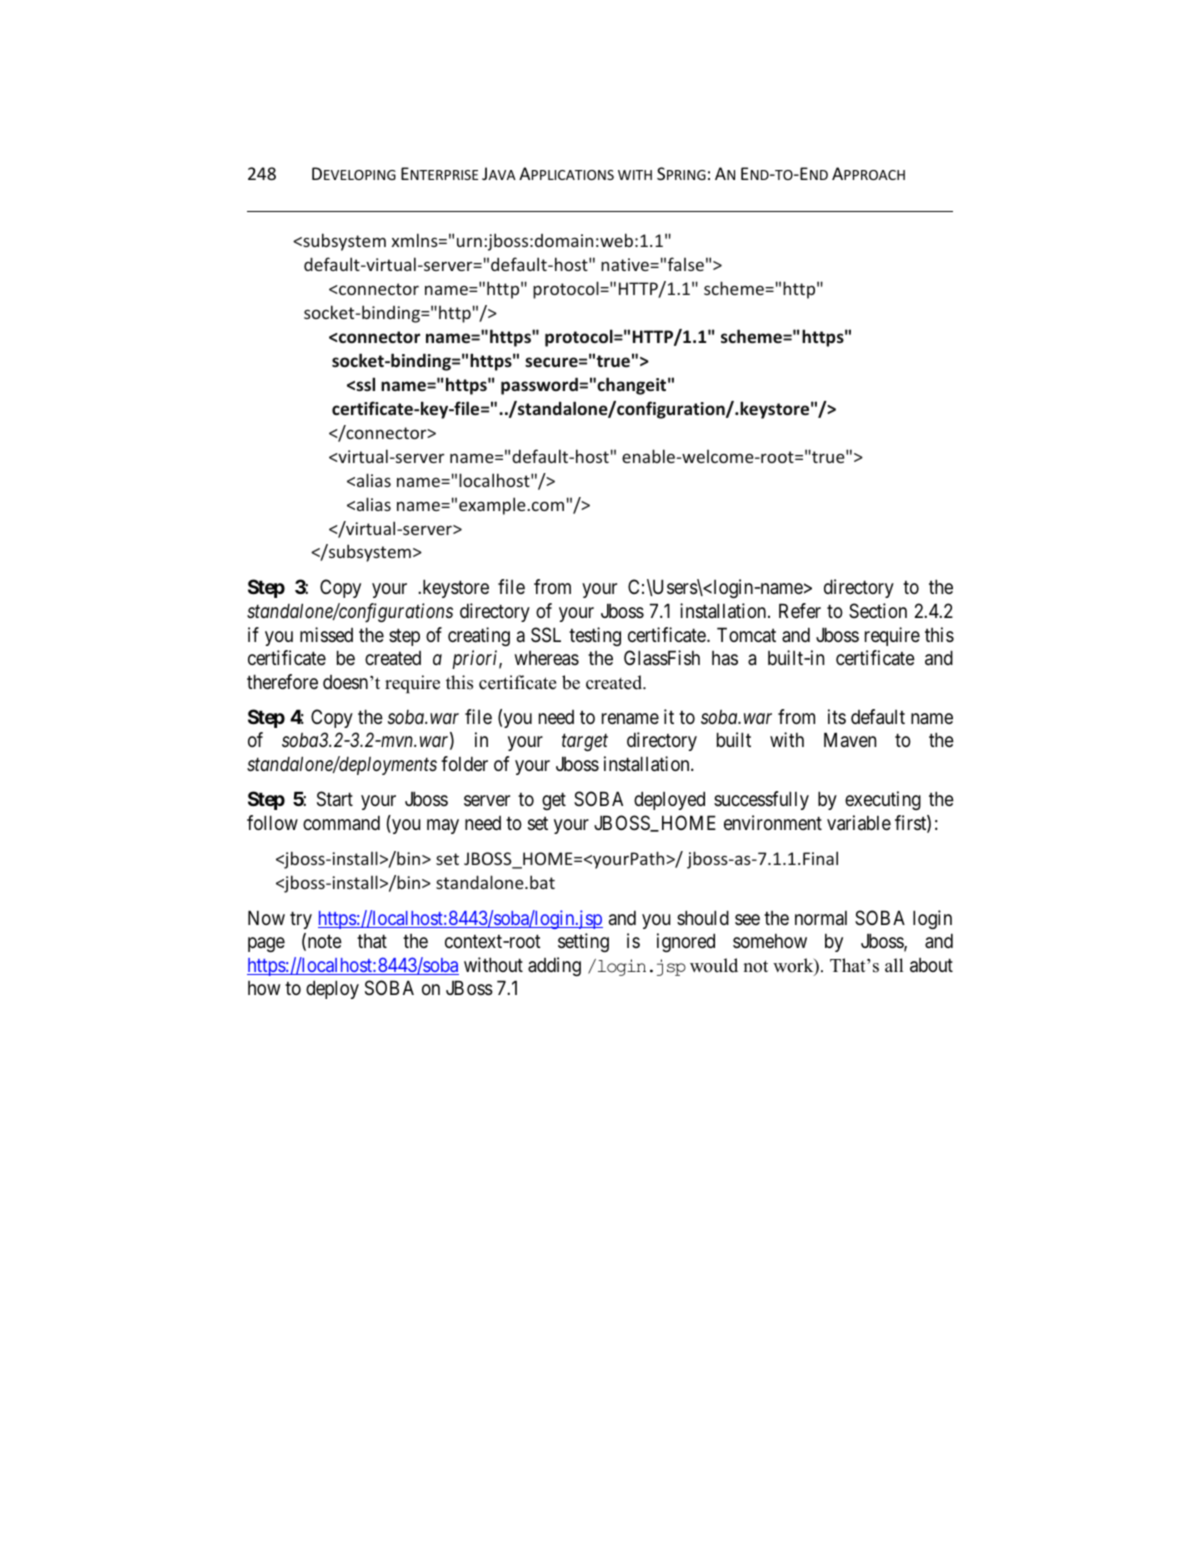 This screenshot has width=1200, height=1553. What do you see at coordinates (341, 823) in the screenshot?
I see `command` at bounding box center [341, 823].
